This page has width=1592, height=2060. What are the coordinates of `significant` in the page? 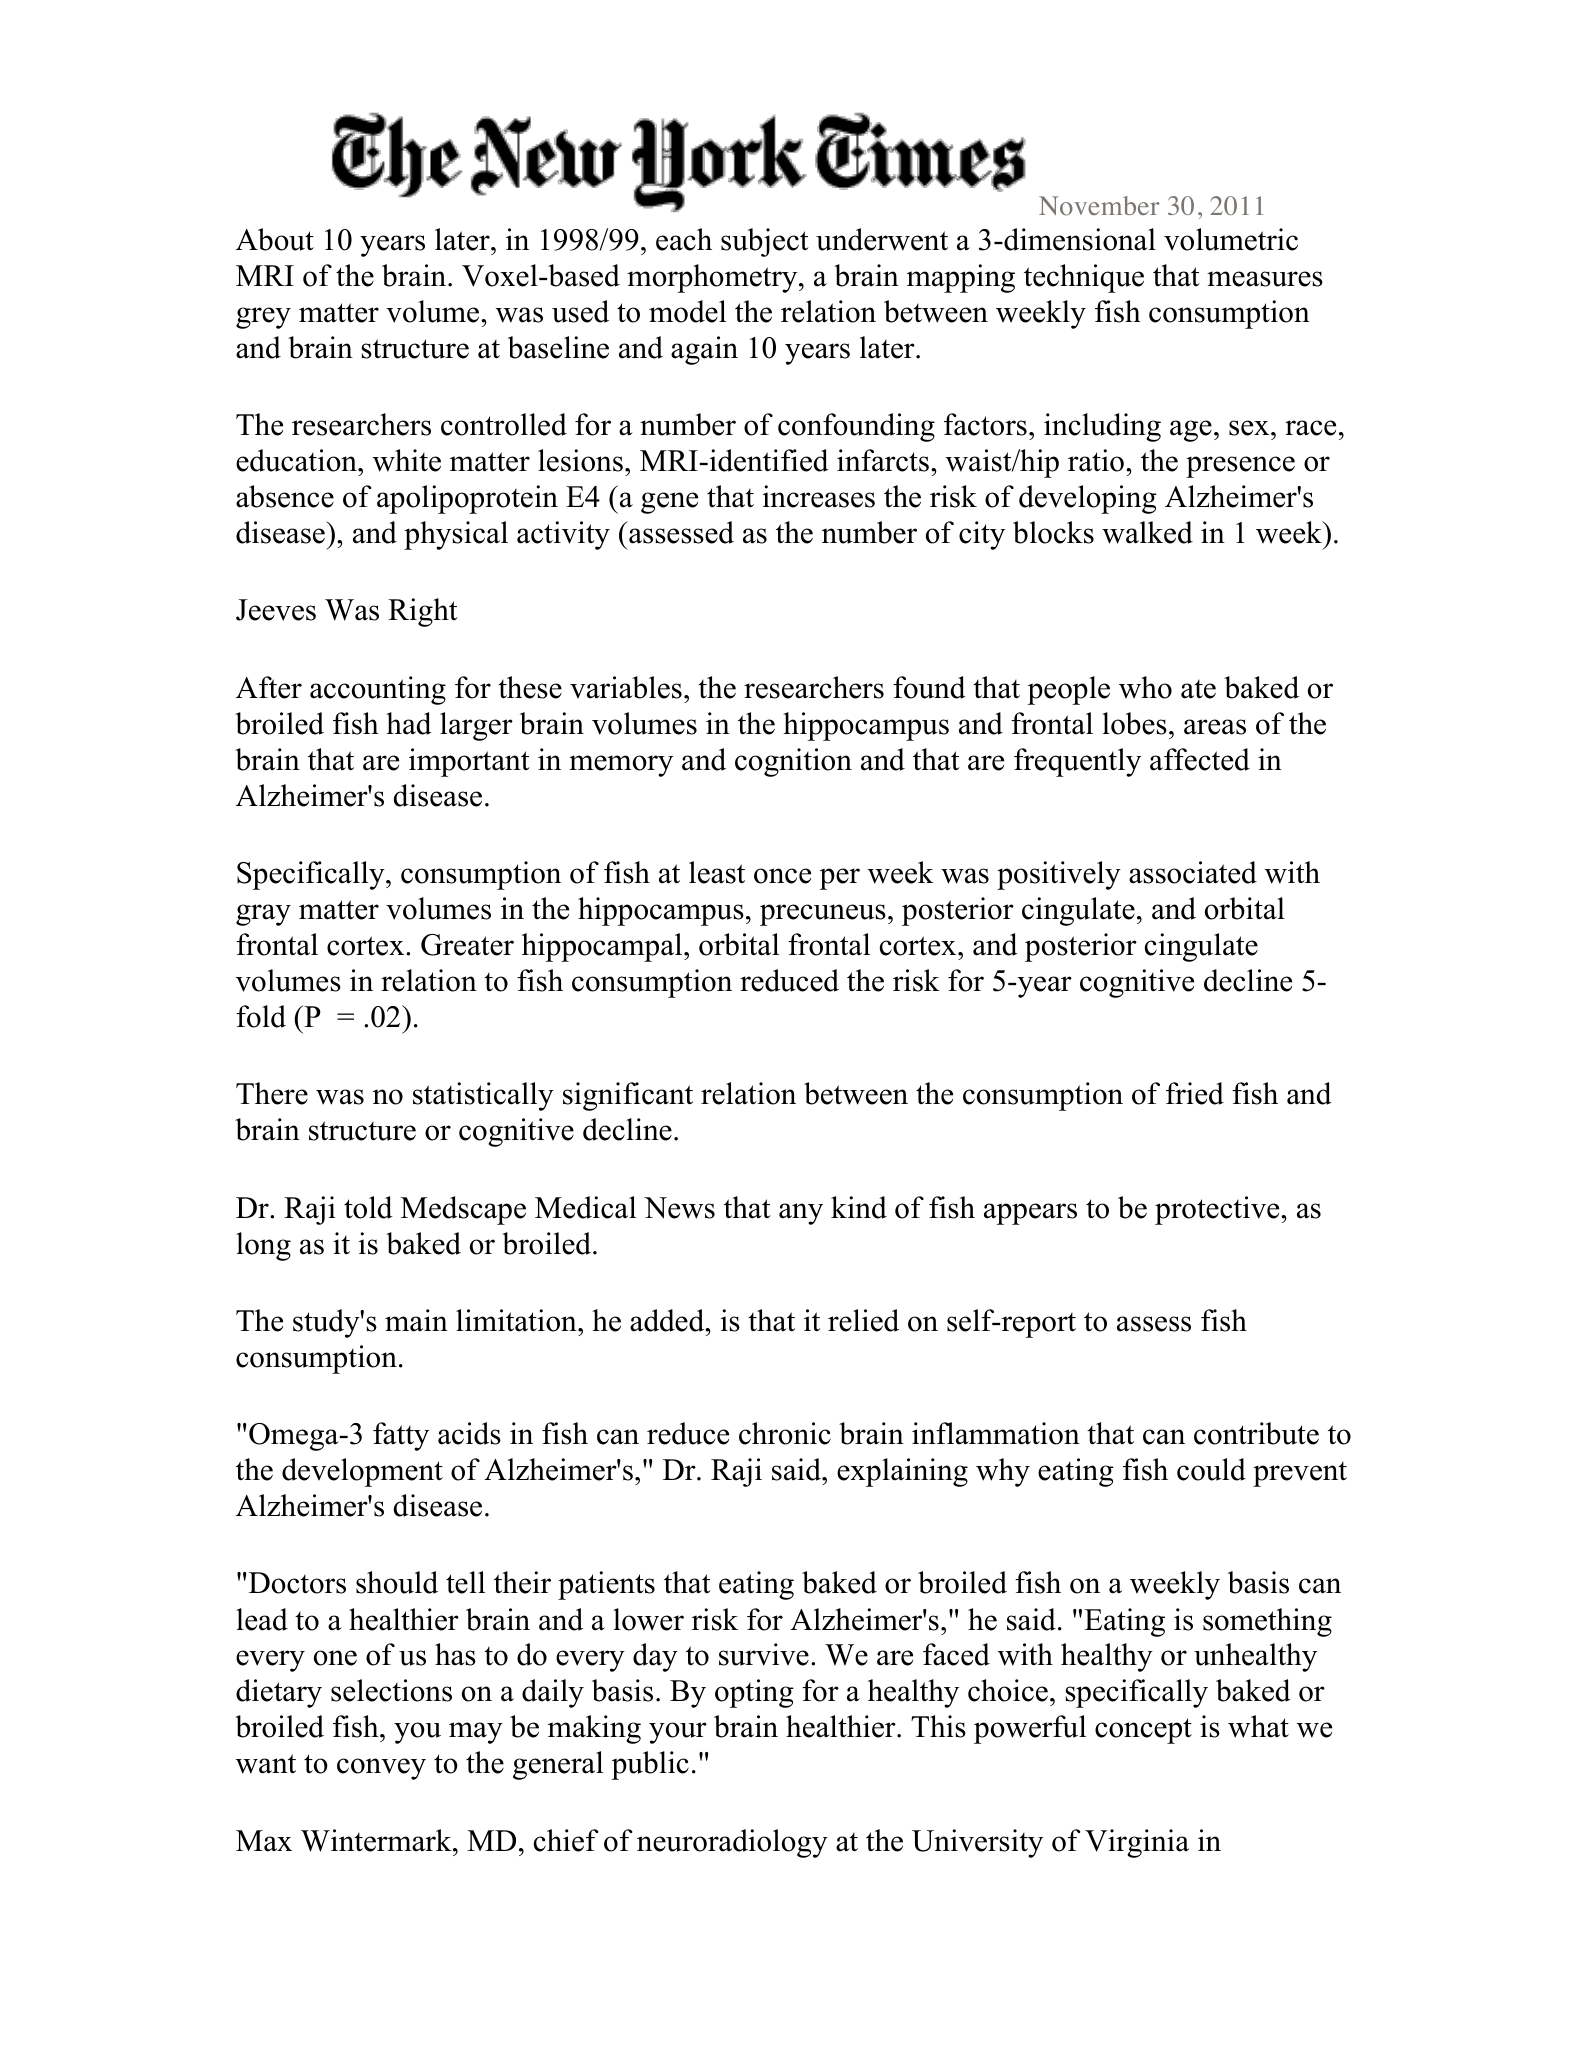 It's located at (628, 1096).
